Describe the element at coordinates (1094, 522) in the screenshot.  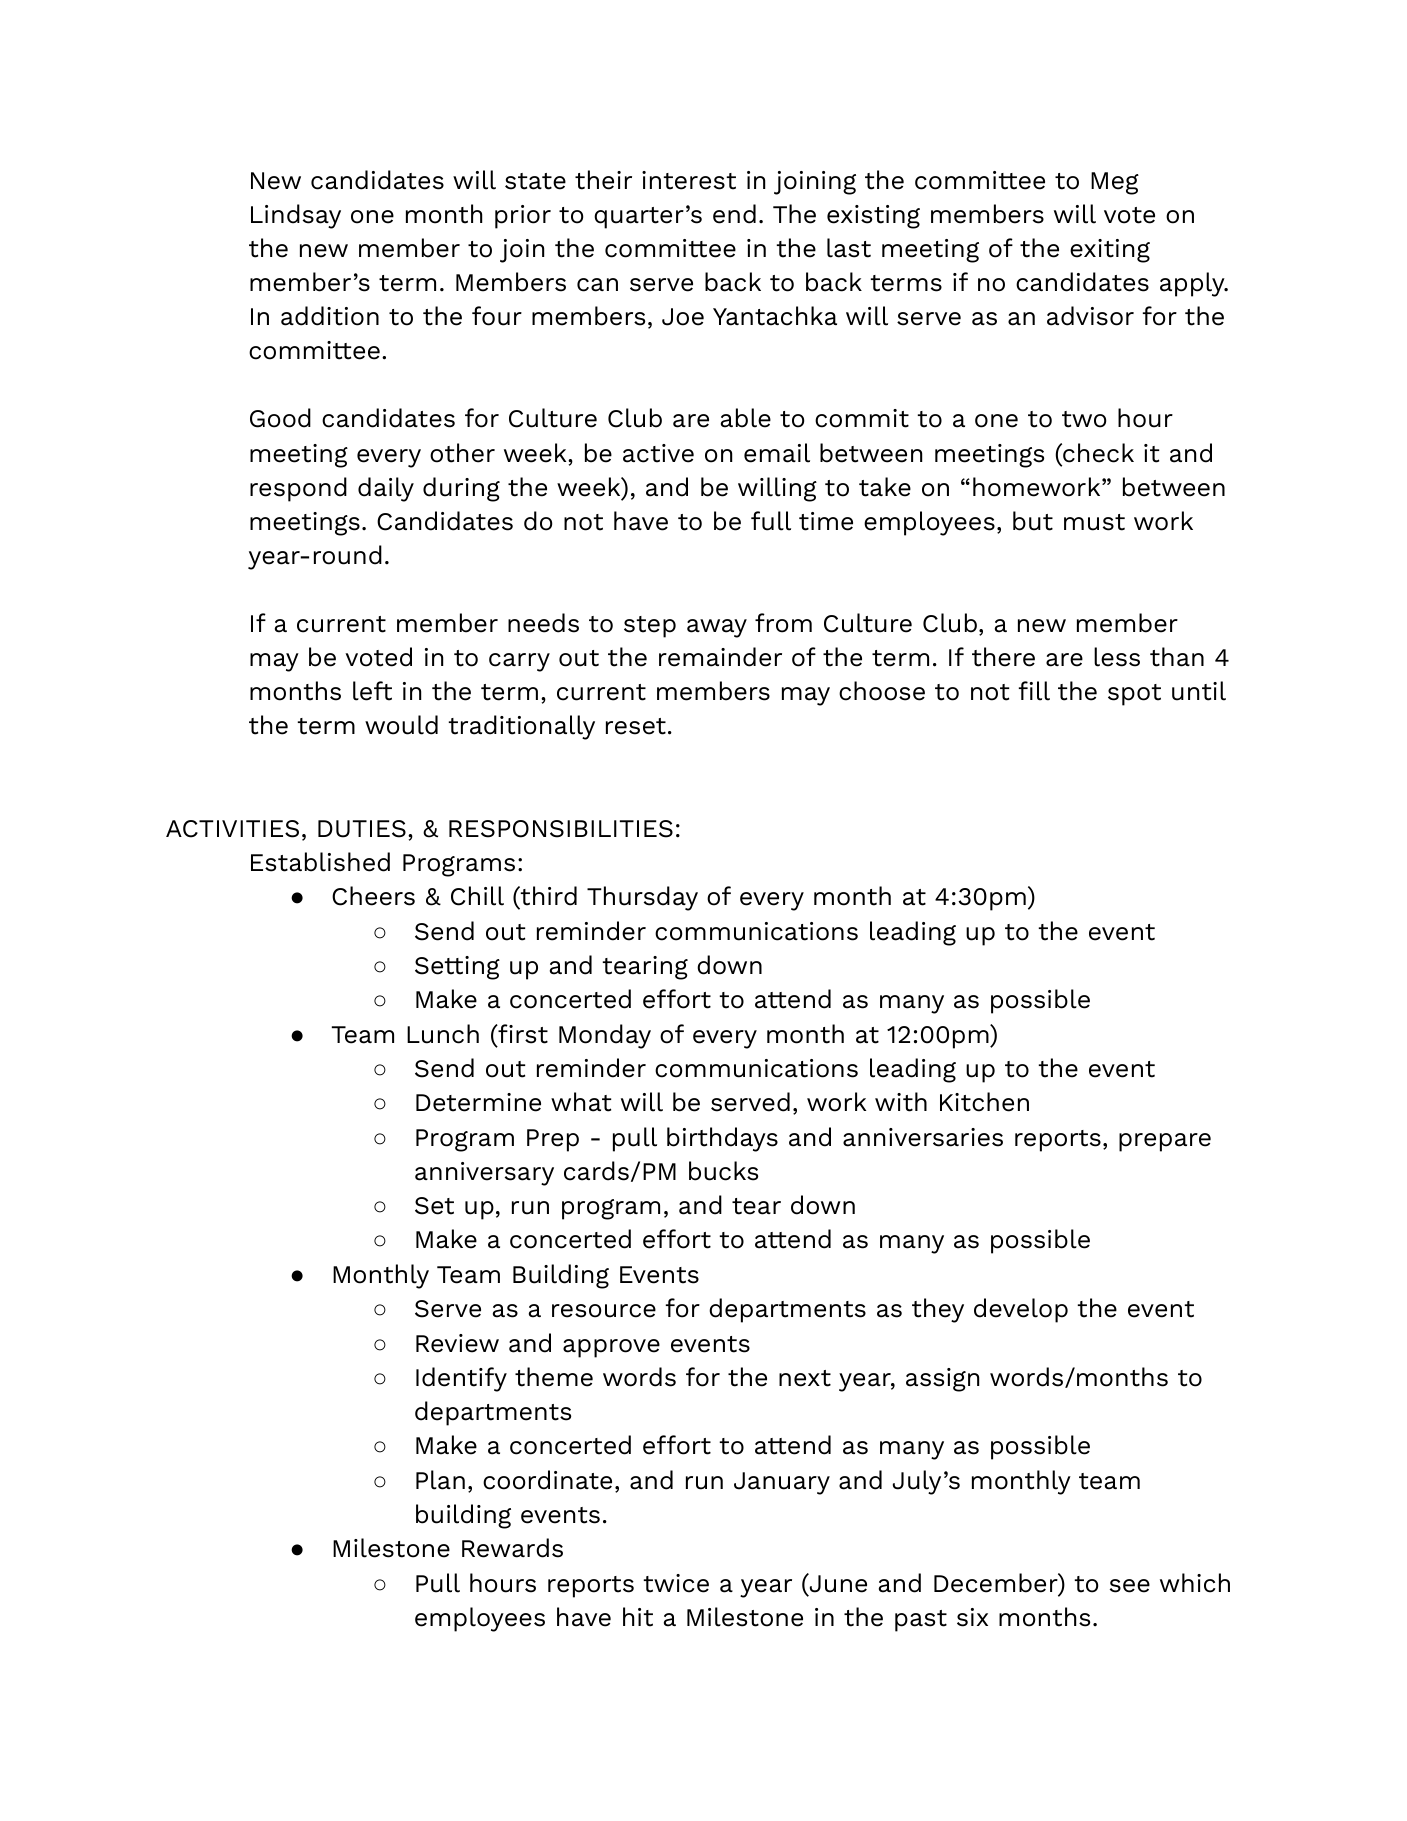
I see `must` at that location.
